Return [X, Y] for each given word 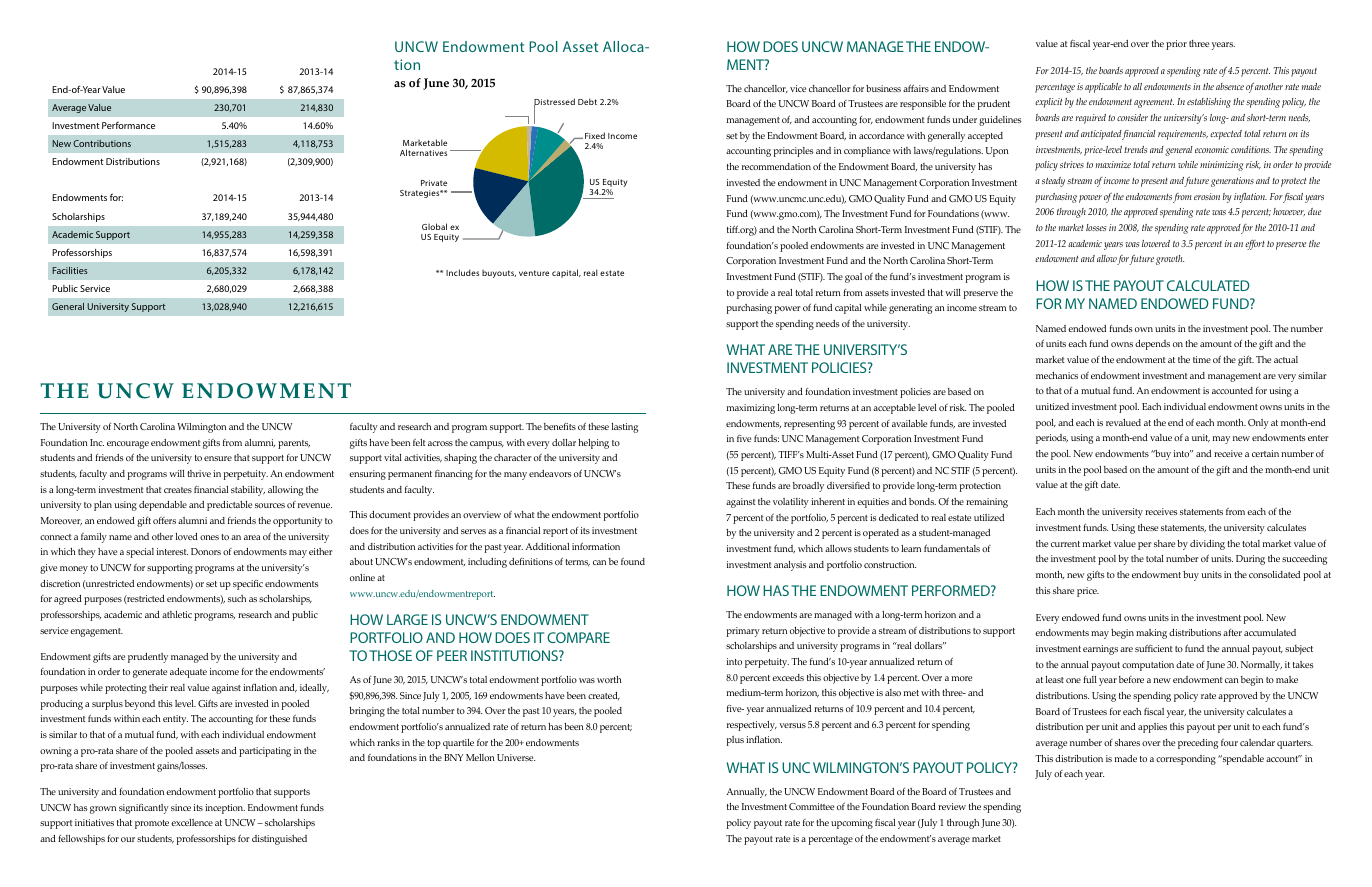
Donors [206, 551]
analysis [790, 566]
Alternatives [423, 152]
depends [1152, 345]
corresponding [1186, 760]
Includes [462, 272]
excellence [192, 822]
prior [1176, 45]
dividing [1207, 545]
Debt [587, 101]
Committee [811, 806]
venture [534, 273]
